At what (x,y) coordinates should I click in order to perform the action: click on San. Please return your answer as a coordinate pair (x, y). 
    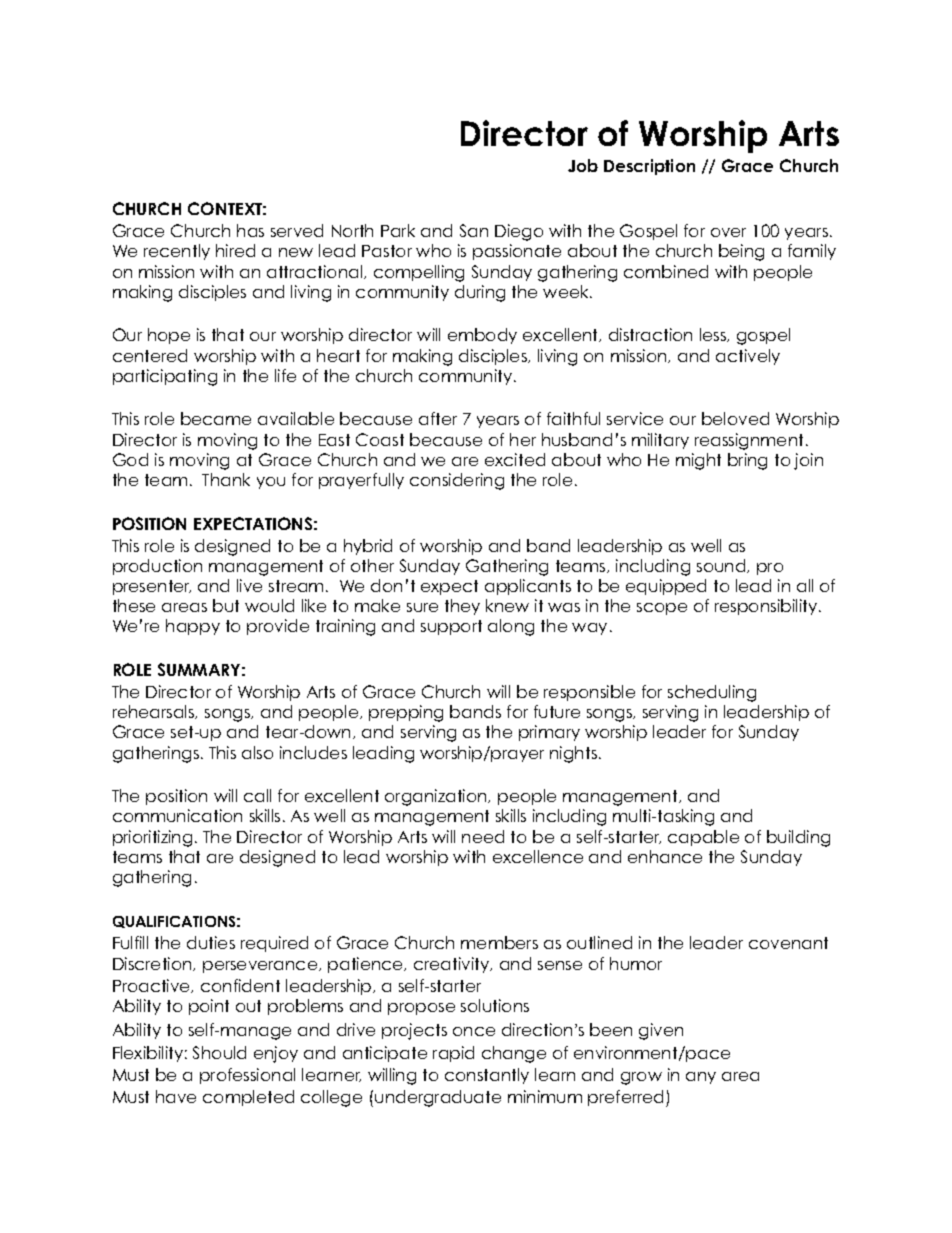
    Looking at the image, I should click on (474, 230).
